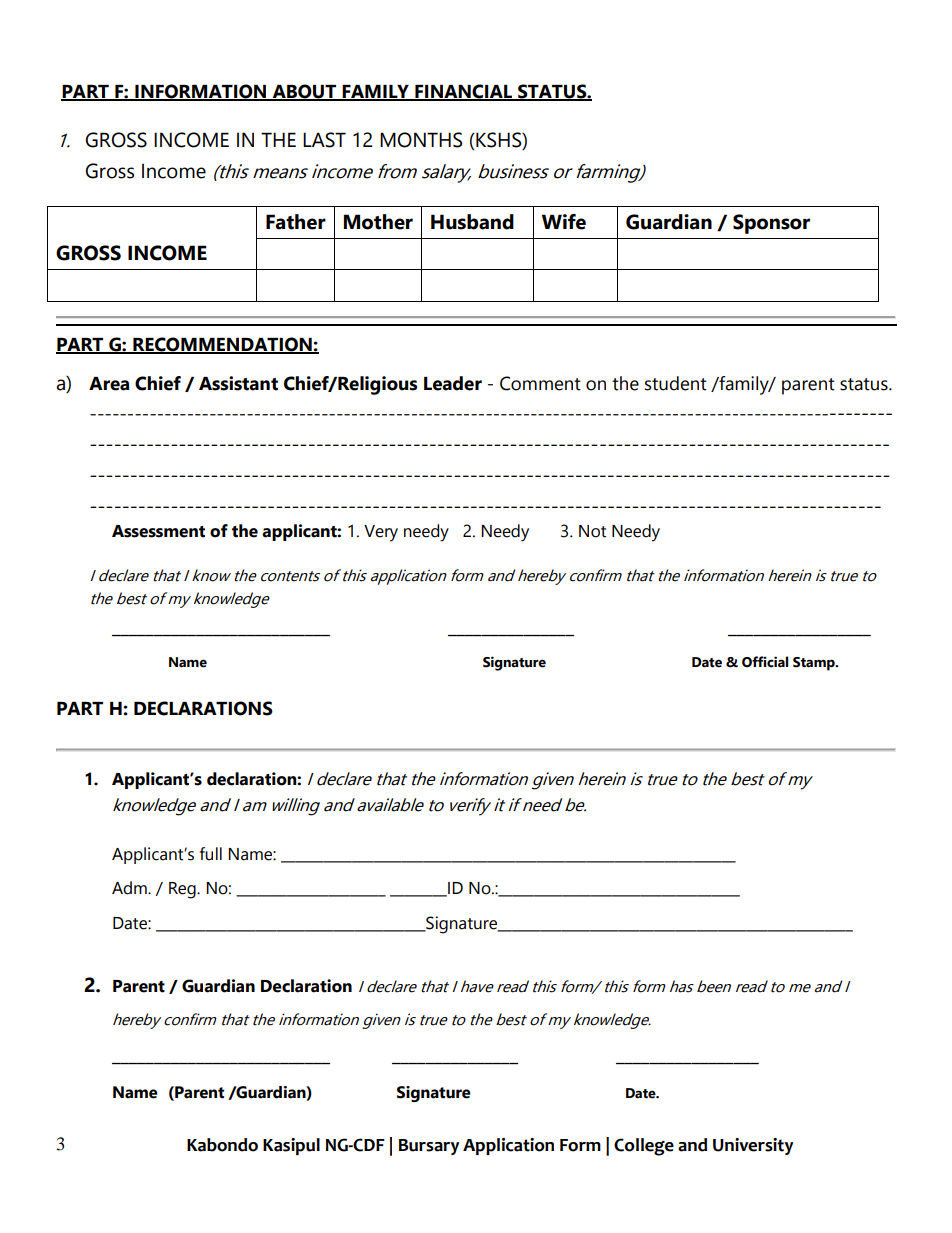 This page has width=952, height=1233. What do you see at coordinates (765, 662) in the page?
I see `Official` at bounding box center [765, 662].
